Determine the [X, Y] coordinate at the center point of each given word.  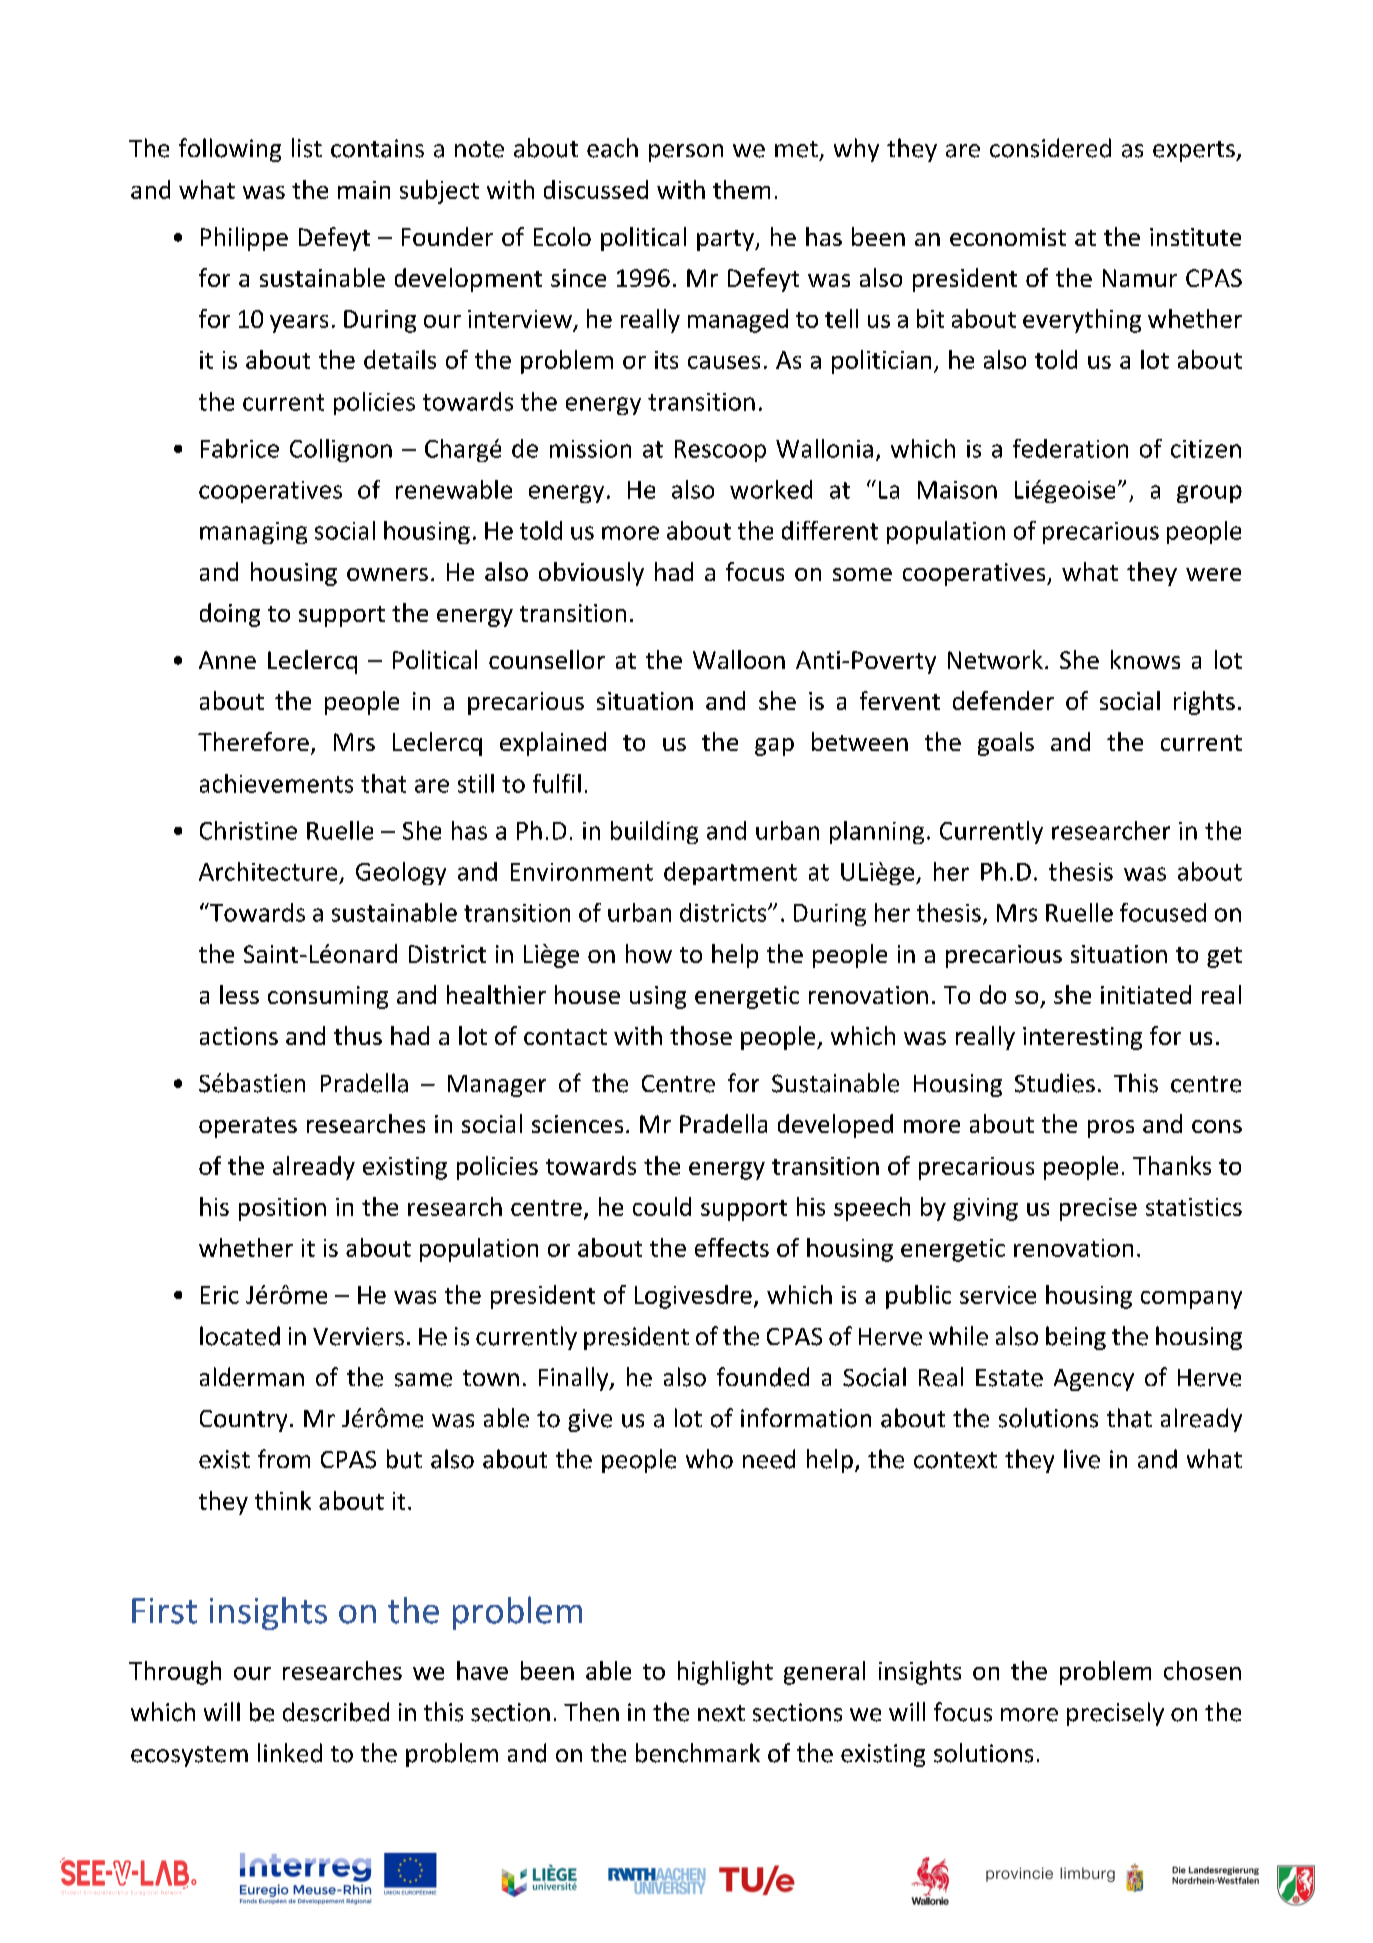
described [336, 1712]
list [307, 148]
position [282, 1209]
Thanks [1172, 1165]
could [662, 1206]
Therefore [253, 741]
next [721, 1713]
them [741, 189]
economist [1008, 237]
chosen [1202, 1670]
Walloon [739, 659]
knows [1145, 659]
